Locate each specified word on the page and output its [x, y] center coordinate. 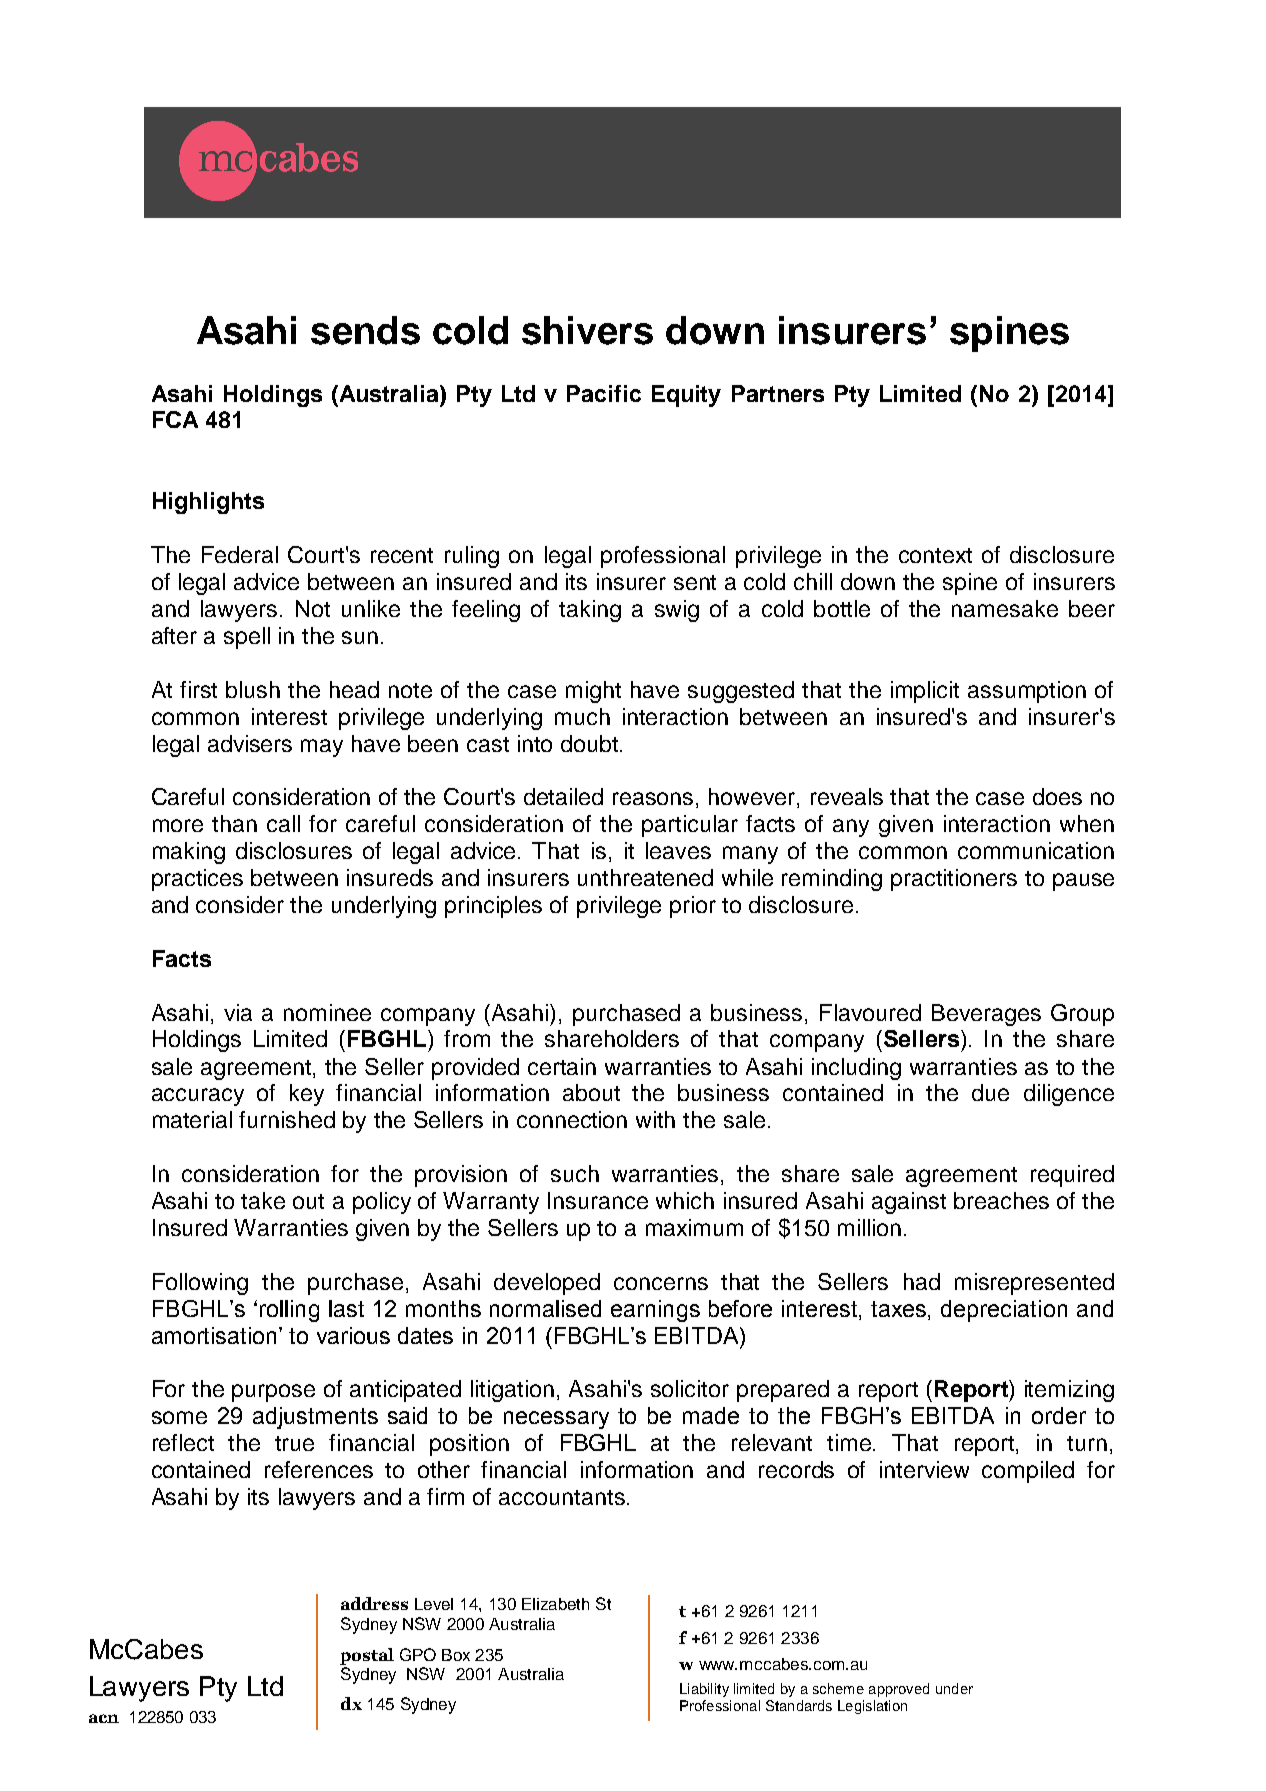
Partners [778, 393]
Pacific [604, 393]
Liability [704, 1690]
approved [899, 1690]
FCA [175, 419]
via [238, 1012]
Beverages [986, 1015]
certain [562, 1066]
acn [104, 1718]
